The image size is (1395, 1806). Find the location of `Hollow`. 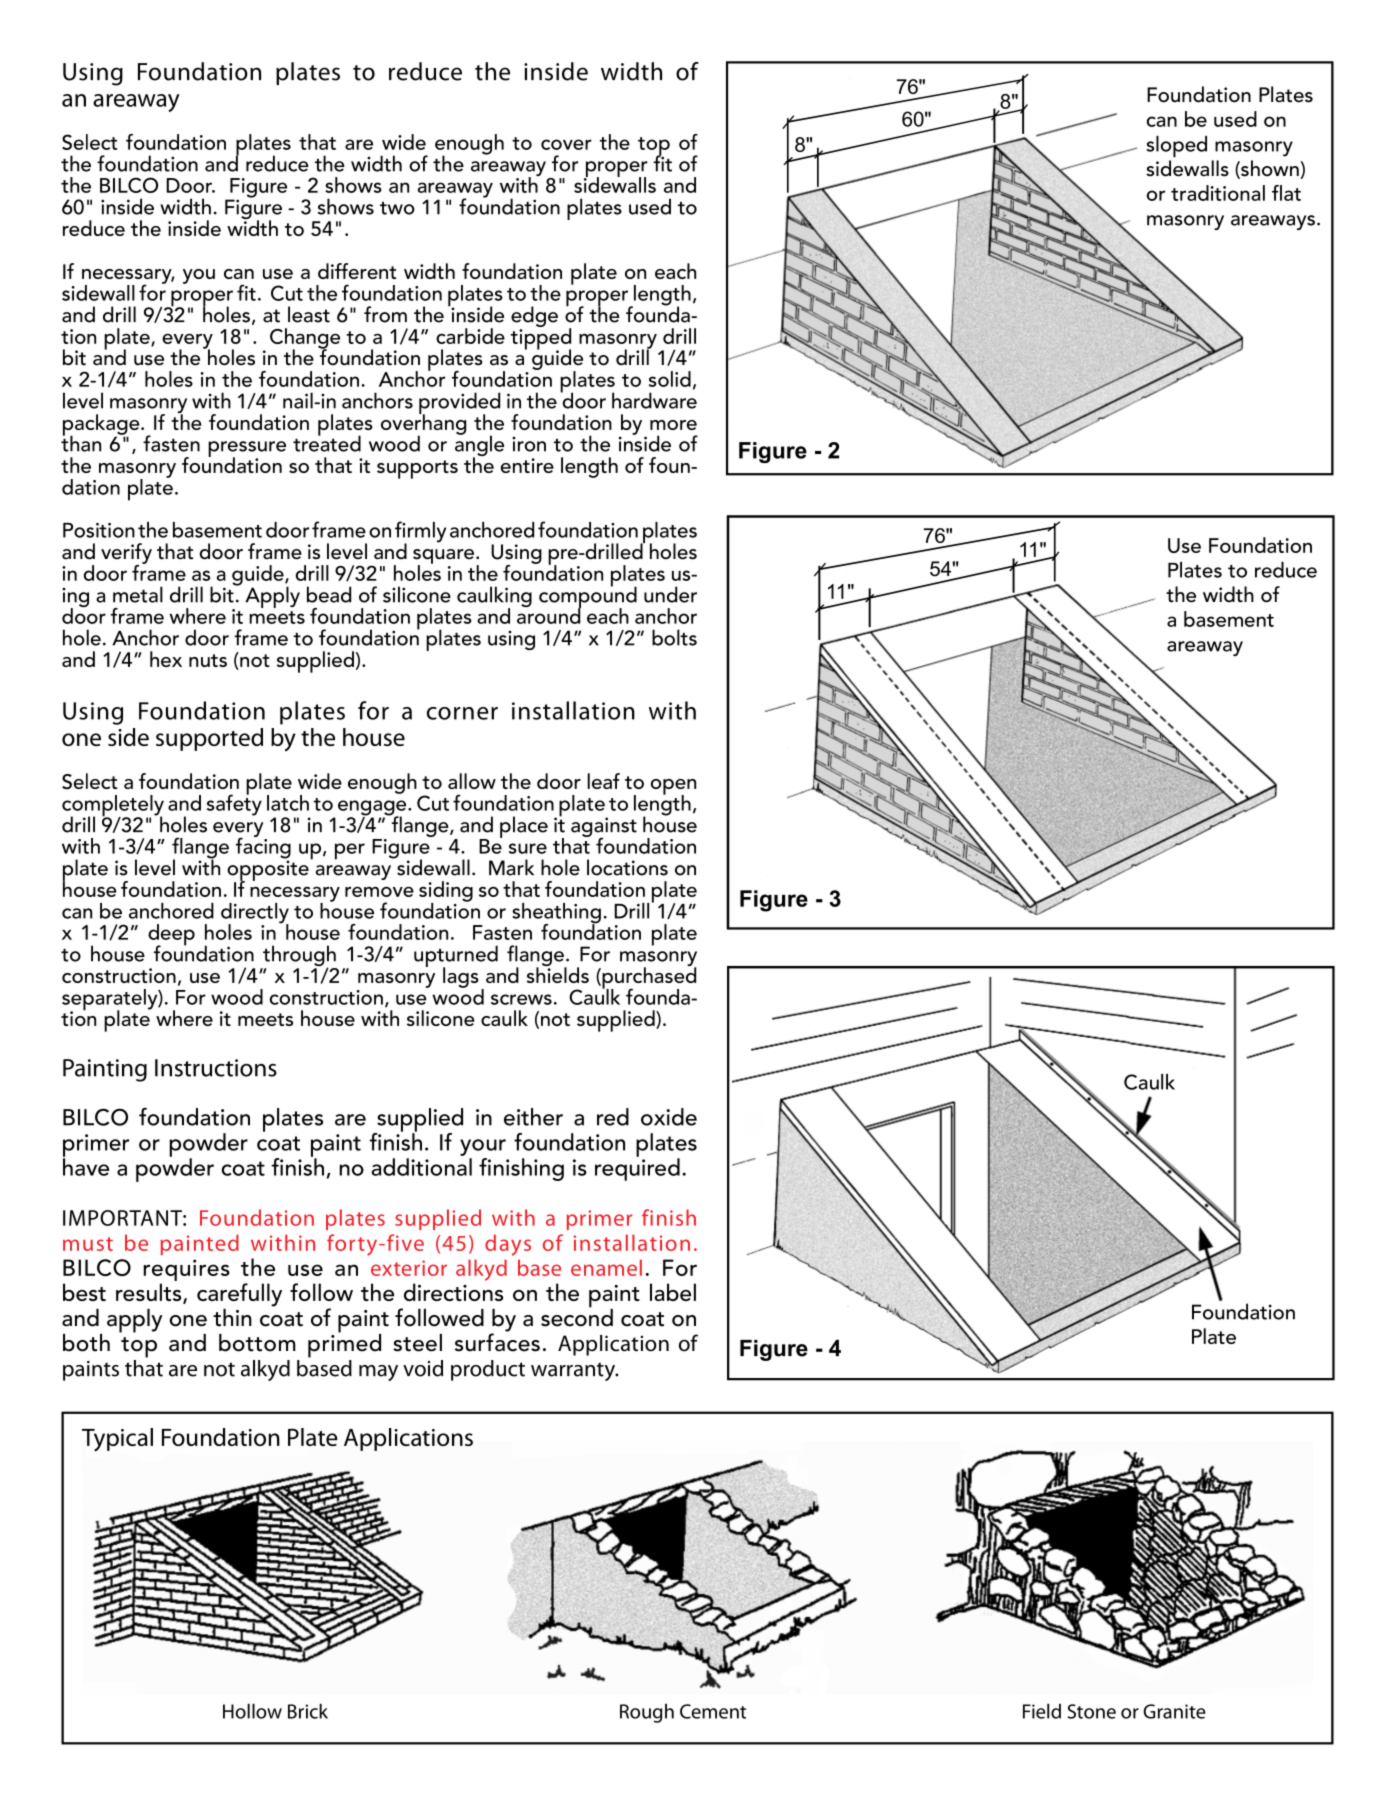

Hollow is located at coordinates (252, 1711).
